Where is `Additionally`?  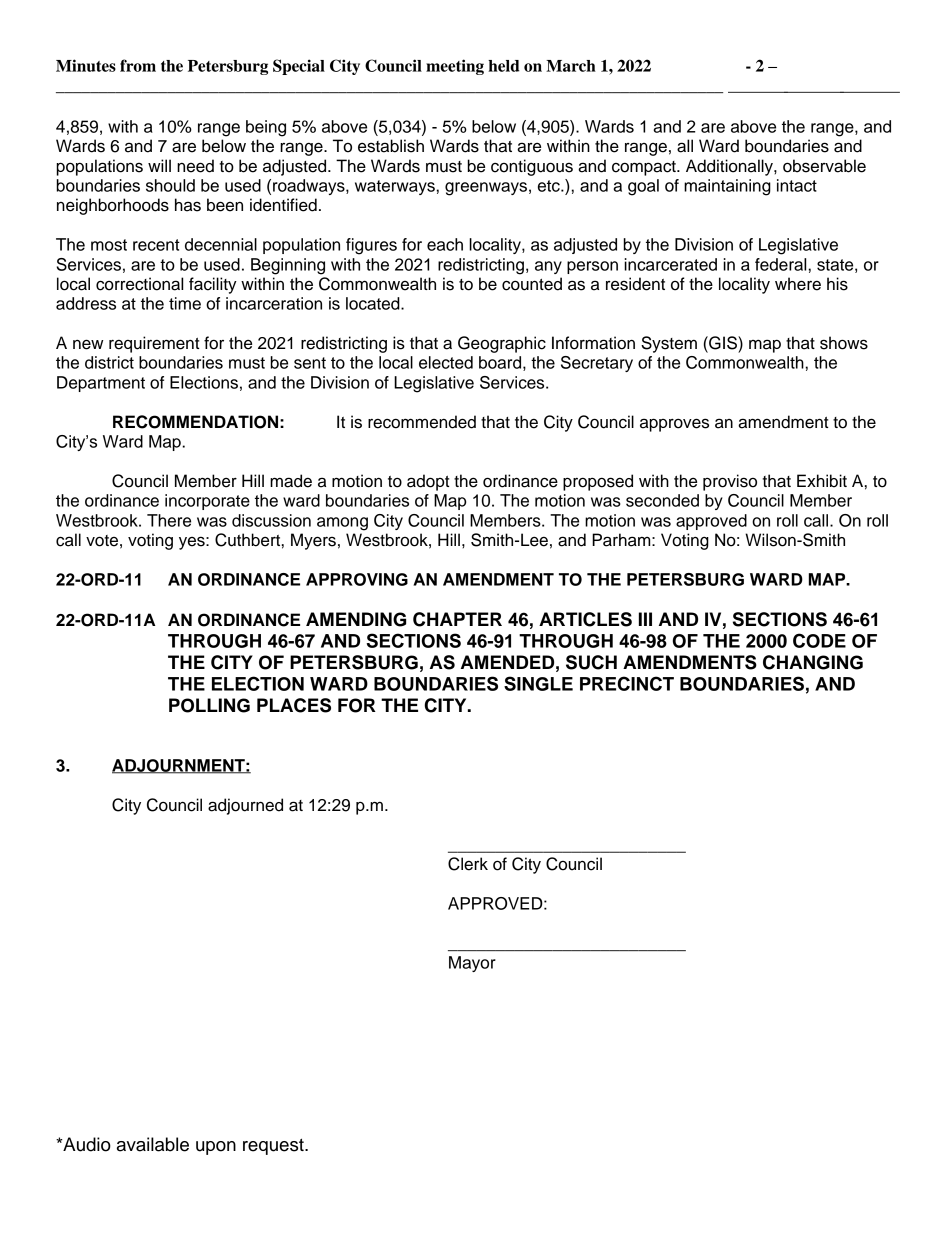 Additionally is located at coordinates (730, 167).
